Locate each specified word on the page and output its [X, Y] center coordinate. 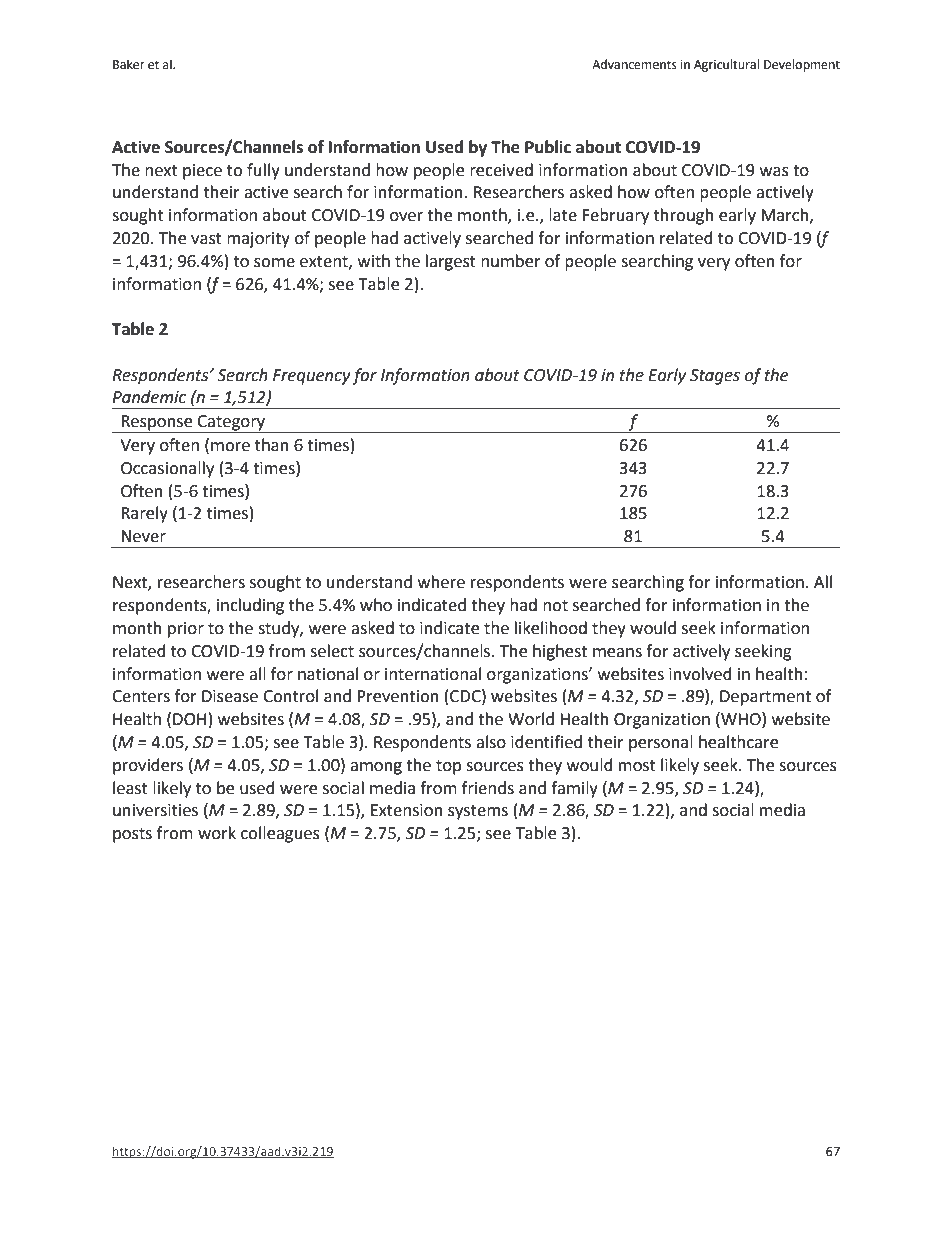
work [217, 833]
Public [548, 147]
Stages [715, 377]
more [230, 447]
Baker [129, 64]
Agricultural [726, 65]
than [272, 445]
